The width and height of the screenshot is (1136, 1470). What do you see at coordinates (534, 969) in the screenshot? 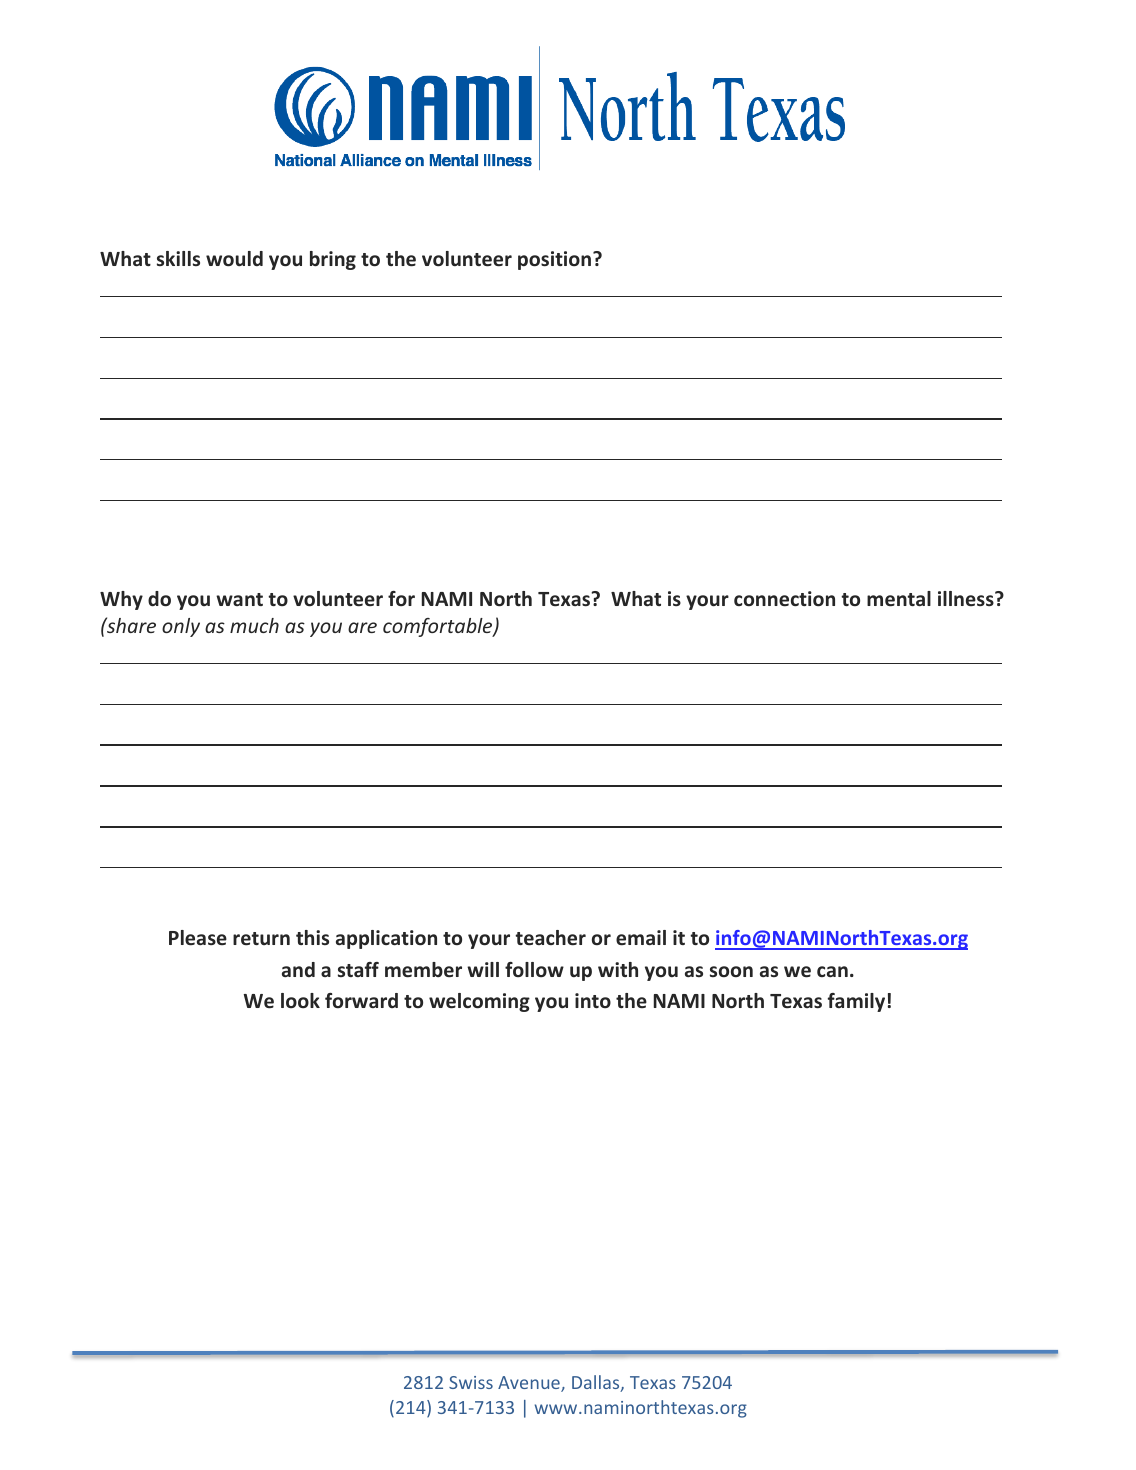
I see `follow` at bounding box center [534, 969].
